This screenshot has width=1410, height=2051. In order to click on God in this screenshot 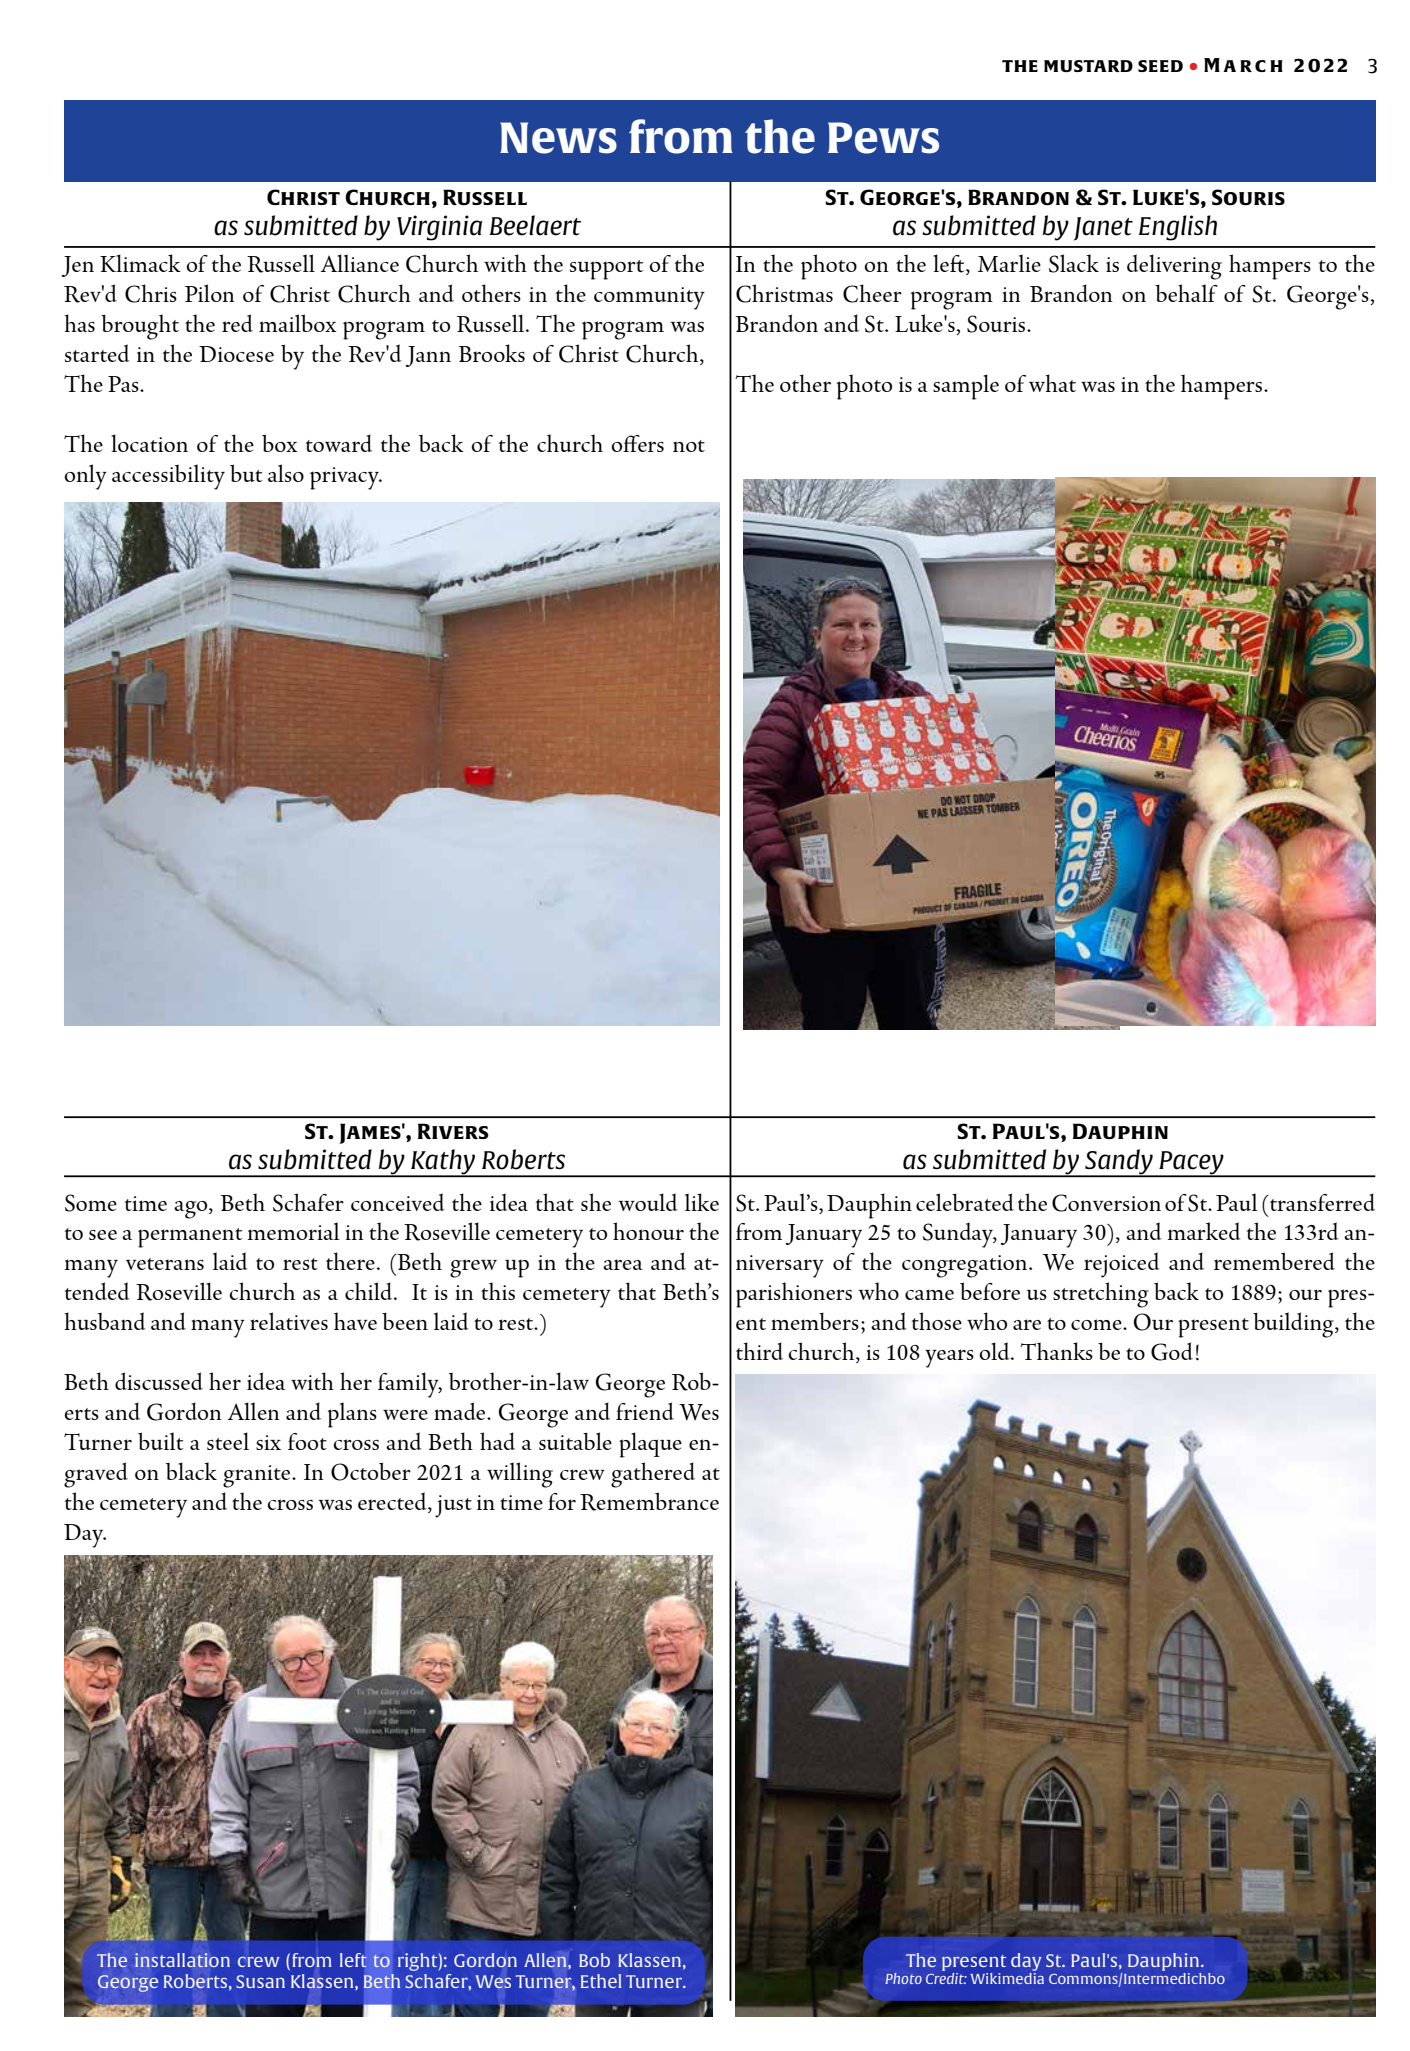, I will do `click(1172, 1351)`.
